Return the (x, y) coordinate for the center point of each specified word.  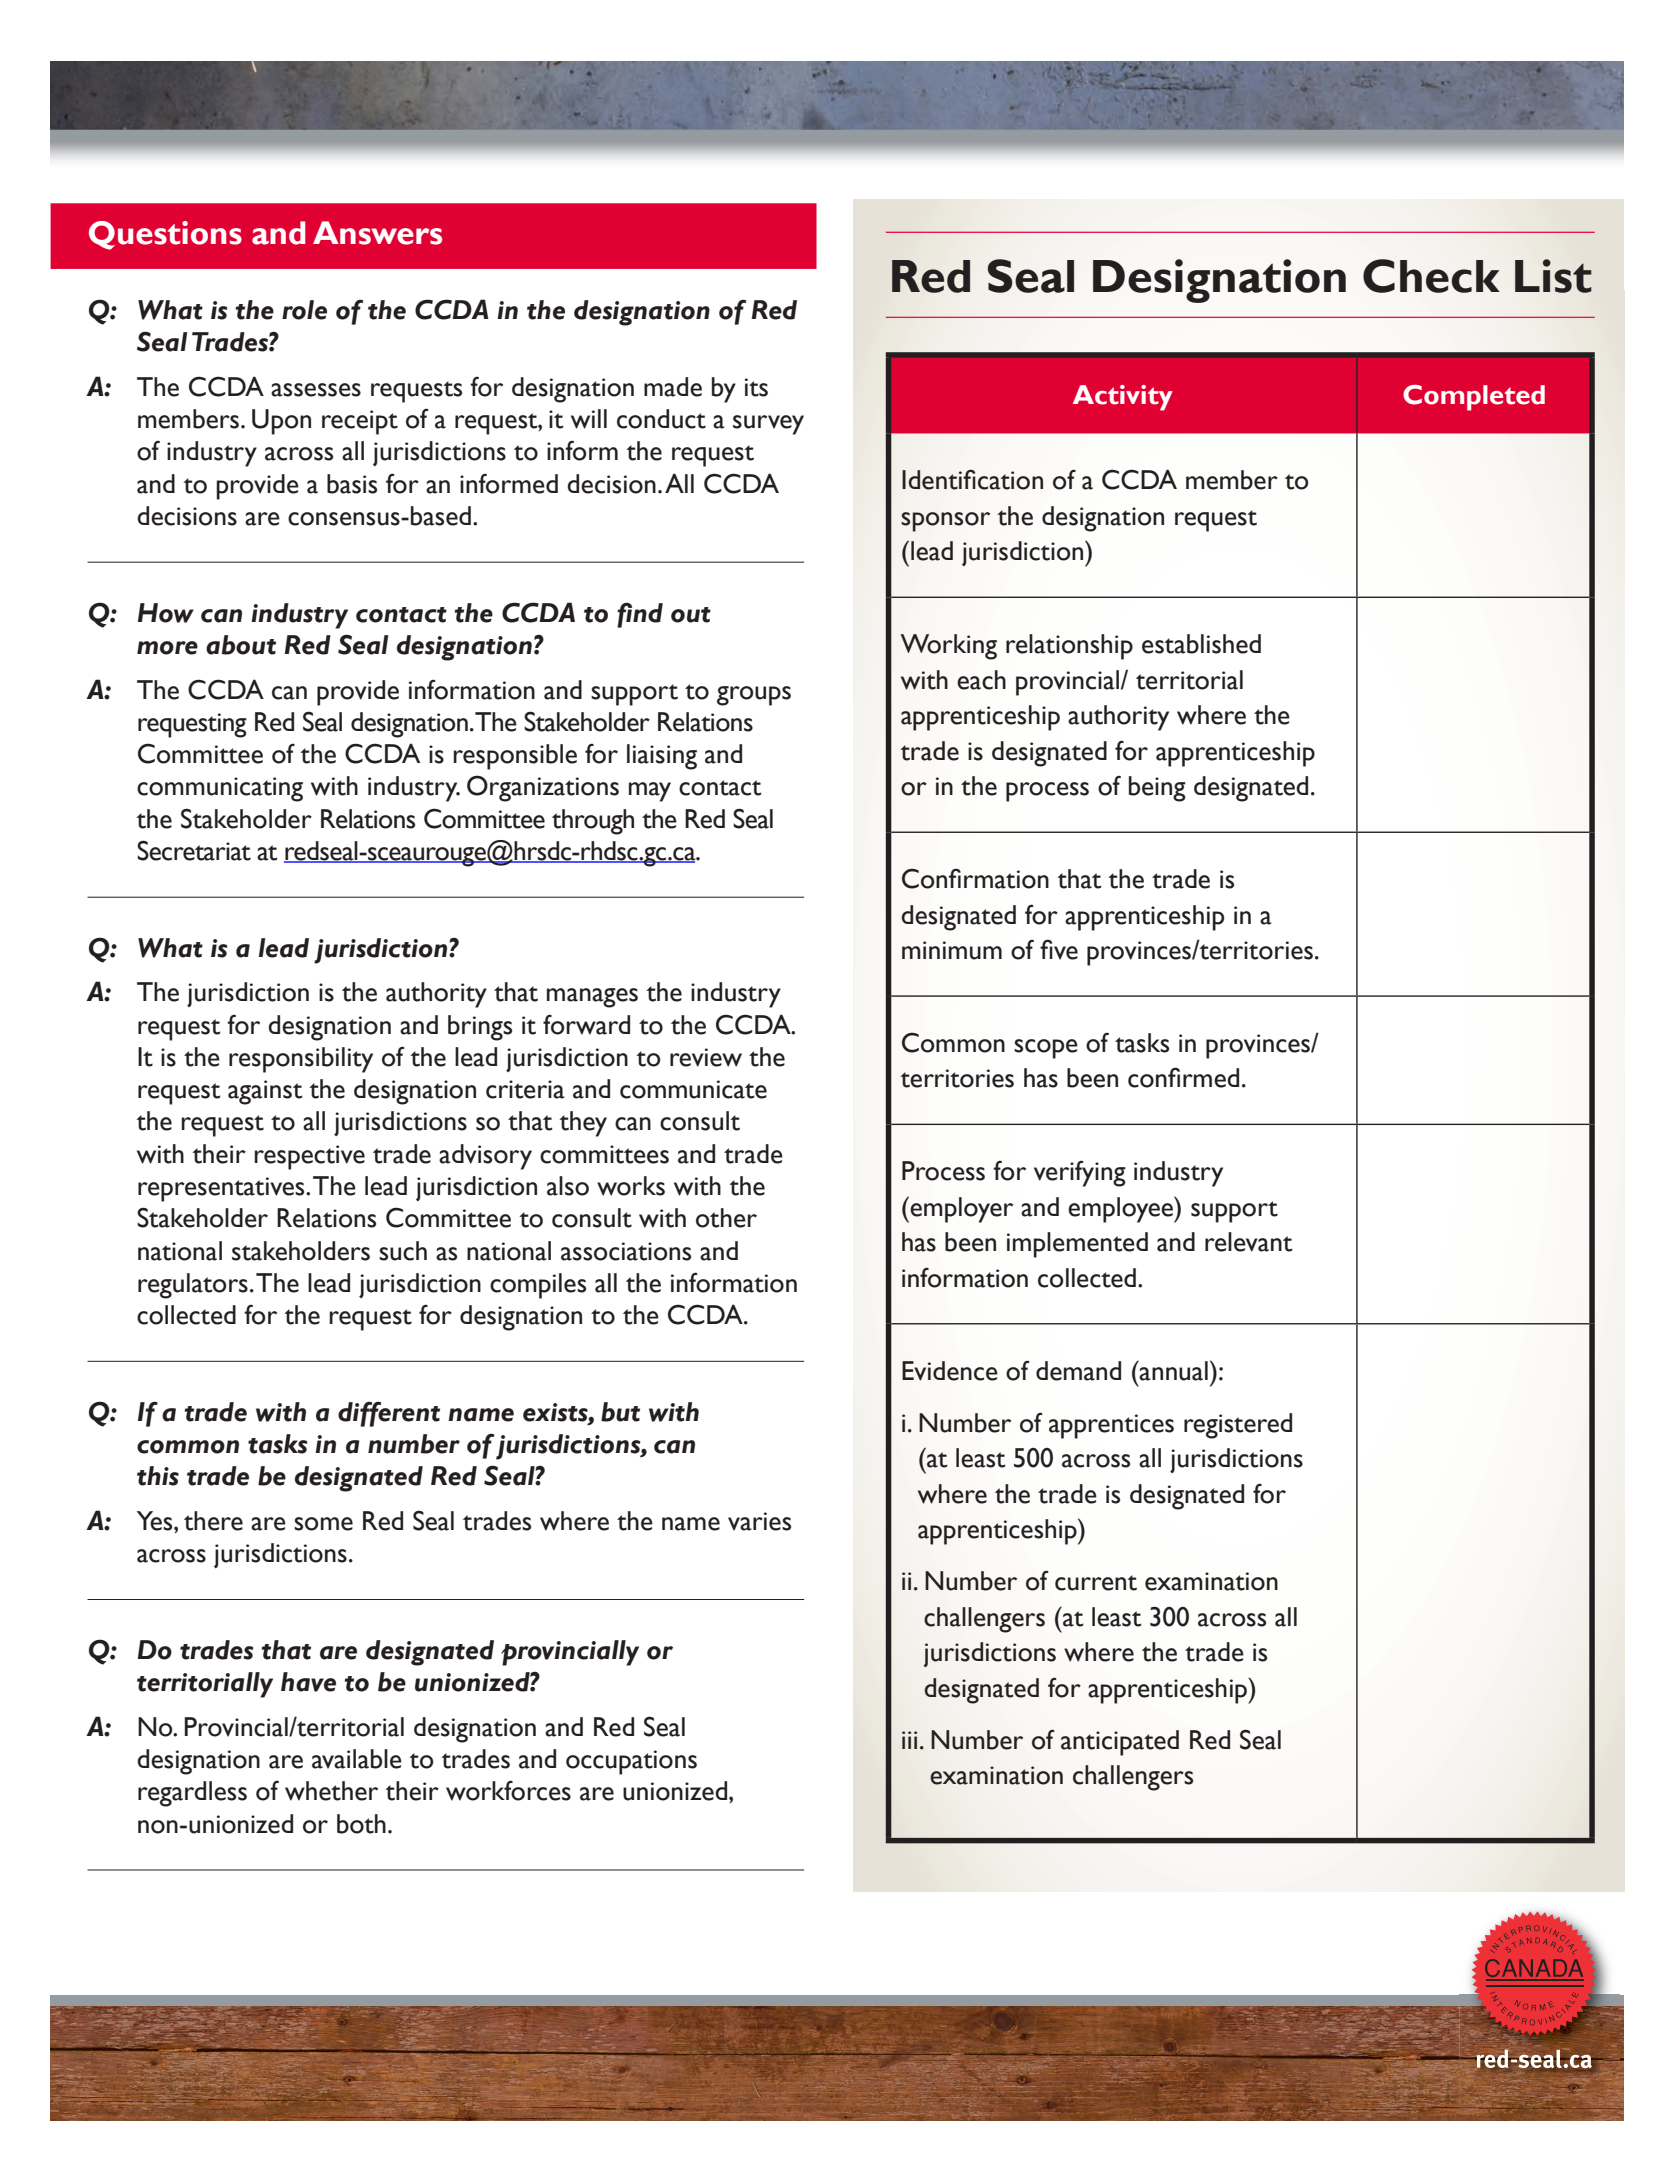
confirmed (1183, 1077)
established (1201, 644)
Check (1431, 276)
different (389, 1414)
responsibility (301, 1060)
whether (331, 1791)
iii (909, 1740)
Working (948, 647)
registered (1238, 1426)
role (304, 310)
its (756, 387)
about (241, 645)
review (706, 1057)
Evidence (950, 1371)
